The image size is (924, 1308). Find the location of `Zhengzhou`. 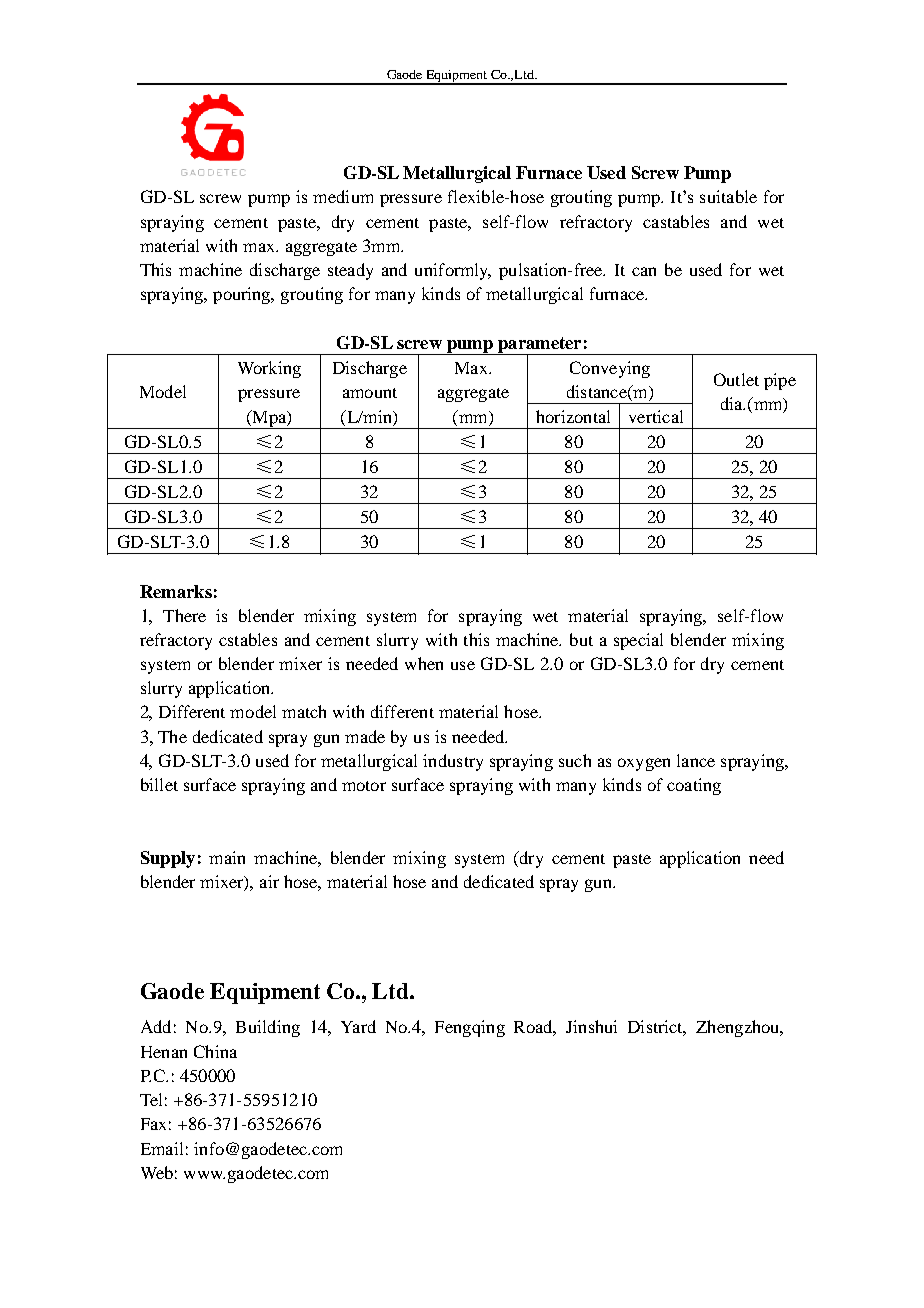

Zhengzhou is located at coordinates (739, 1028).
